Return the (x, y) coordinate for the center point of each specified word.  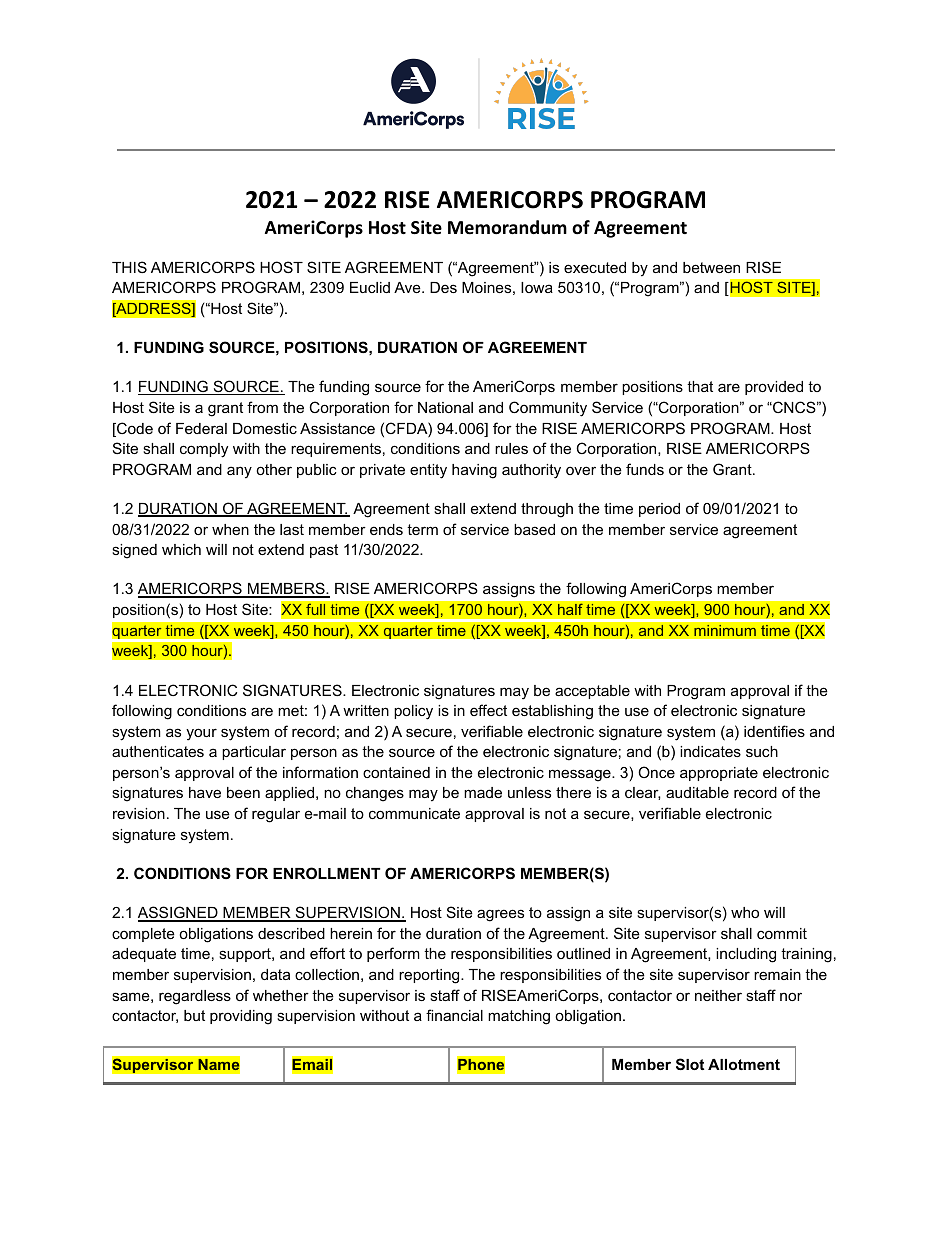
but (194, 1015)
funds (645, 469)
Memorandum (507, 227)
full (316, 609)
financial (454, 1015)
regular (276, 815)
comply (204, 450)
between (711, 267)
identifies (774, 731)
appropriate (719, 774)
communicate (414, 813)
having (474, 471)
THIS (129, 267)
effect (488, 710)
